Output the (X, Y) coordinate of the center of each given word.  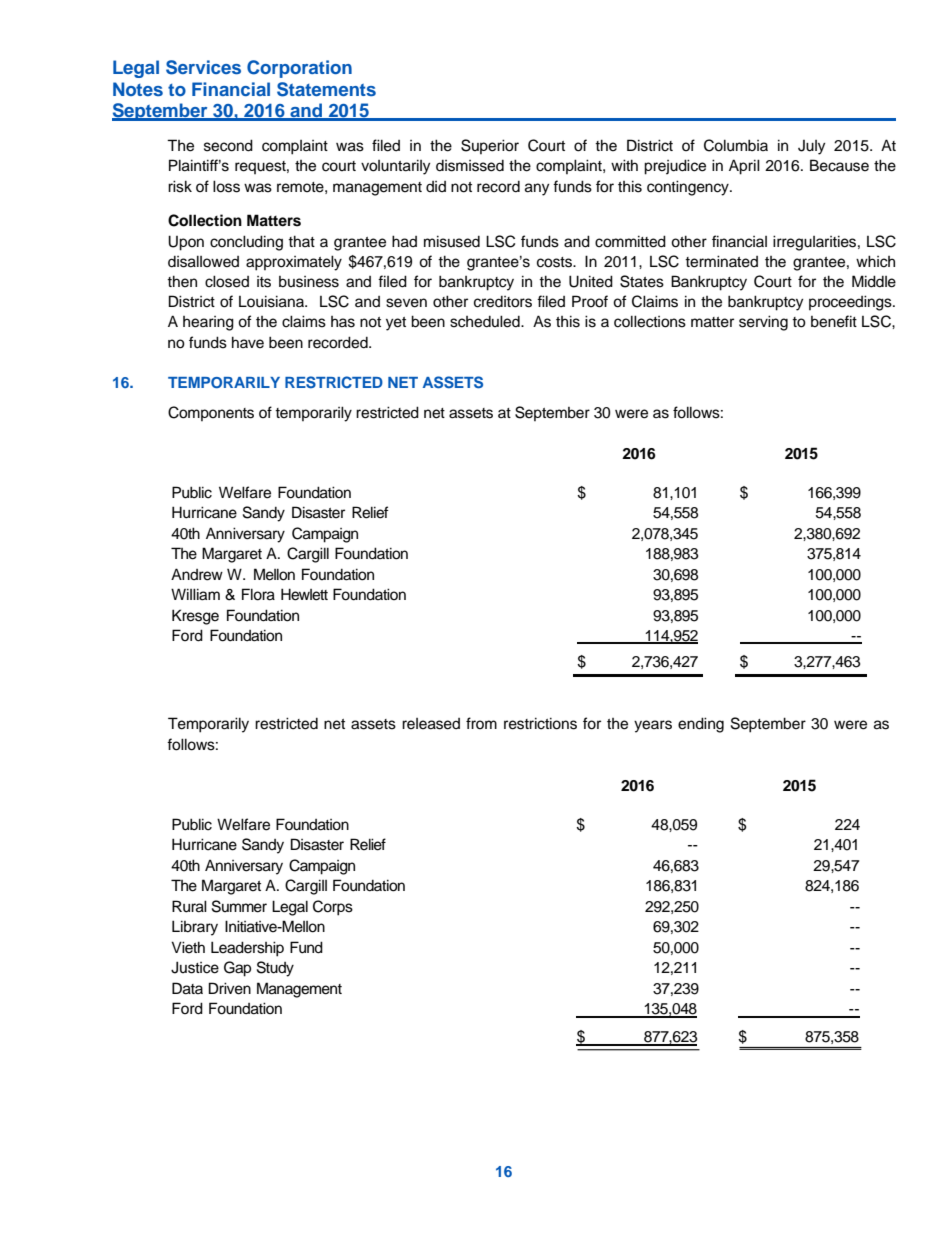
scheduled (486, 321)
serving (763, 323)
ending (701, 725)
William (195, 594)
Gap (237, 969)
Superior (490, 146)
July (811, 147)
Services (203, 67)
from (481, 723)
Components (211, 413)
